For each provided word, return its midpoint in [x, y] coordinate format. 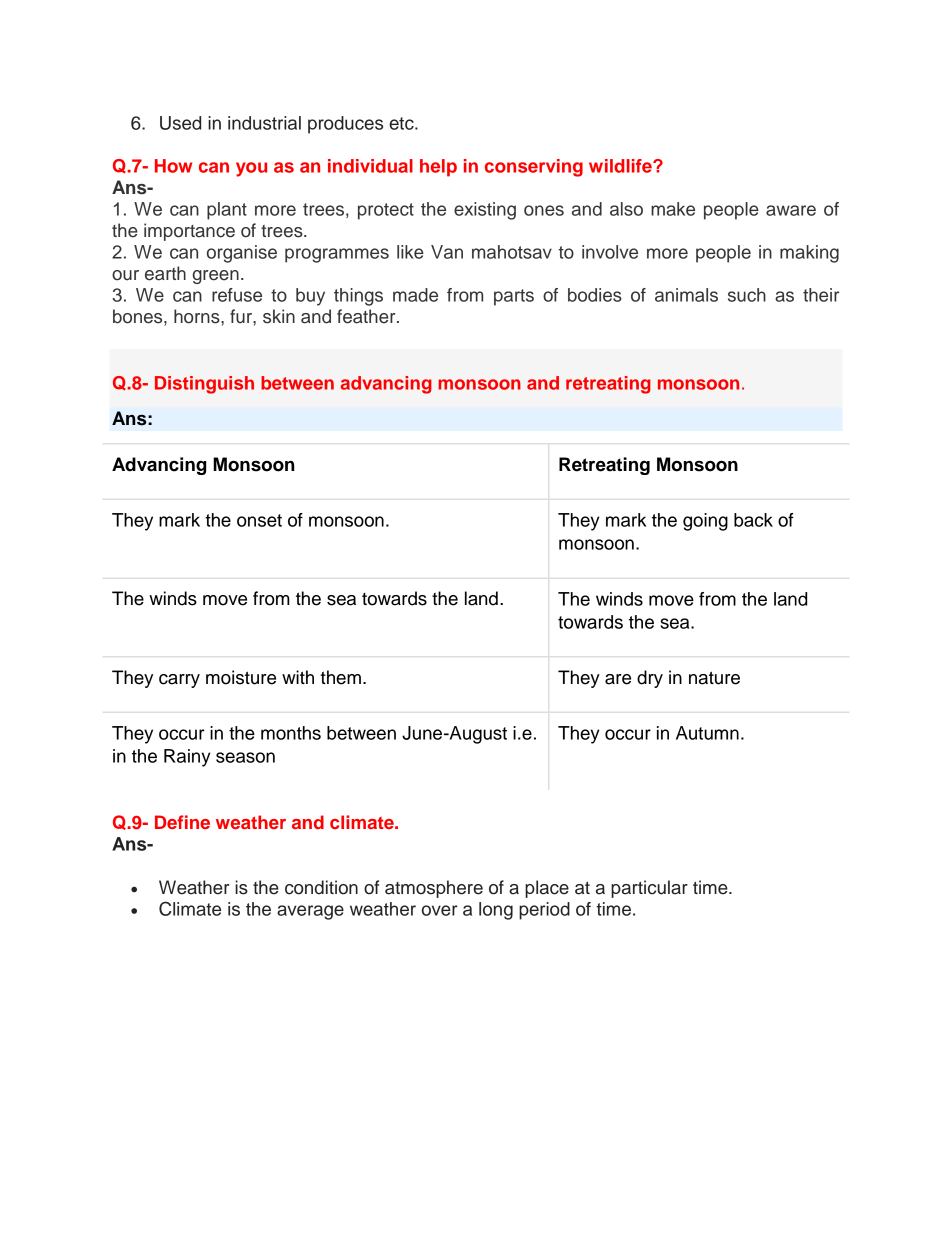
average [310, 912]
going [705, 522]
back [753, 520]
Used [180, 123]
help [438, 168]
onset [259, 520]
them [340, 677]
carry [179, 681]
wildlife [621, 166]
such [747, 295]
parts [514, 297]
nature [714, 678]
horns [198, 316]
